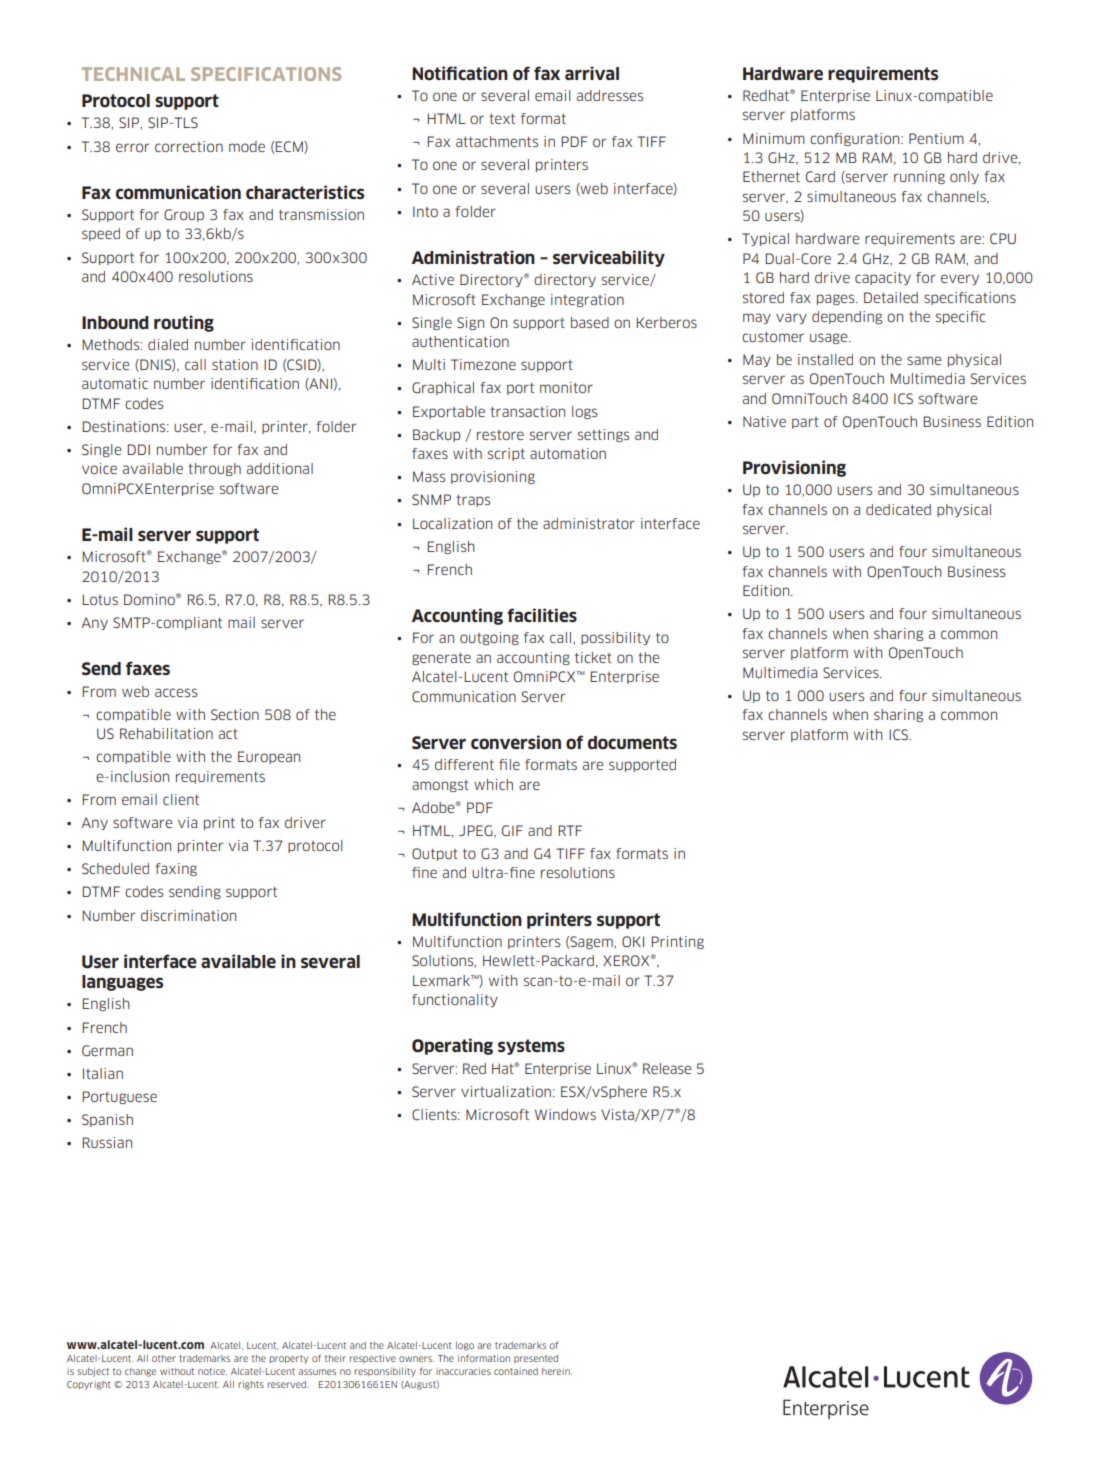  What do you see at coordinates (502, 118) in the screenshot?
I see `text` at bounding box center [502, 118].
